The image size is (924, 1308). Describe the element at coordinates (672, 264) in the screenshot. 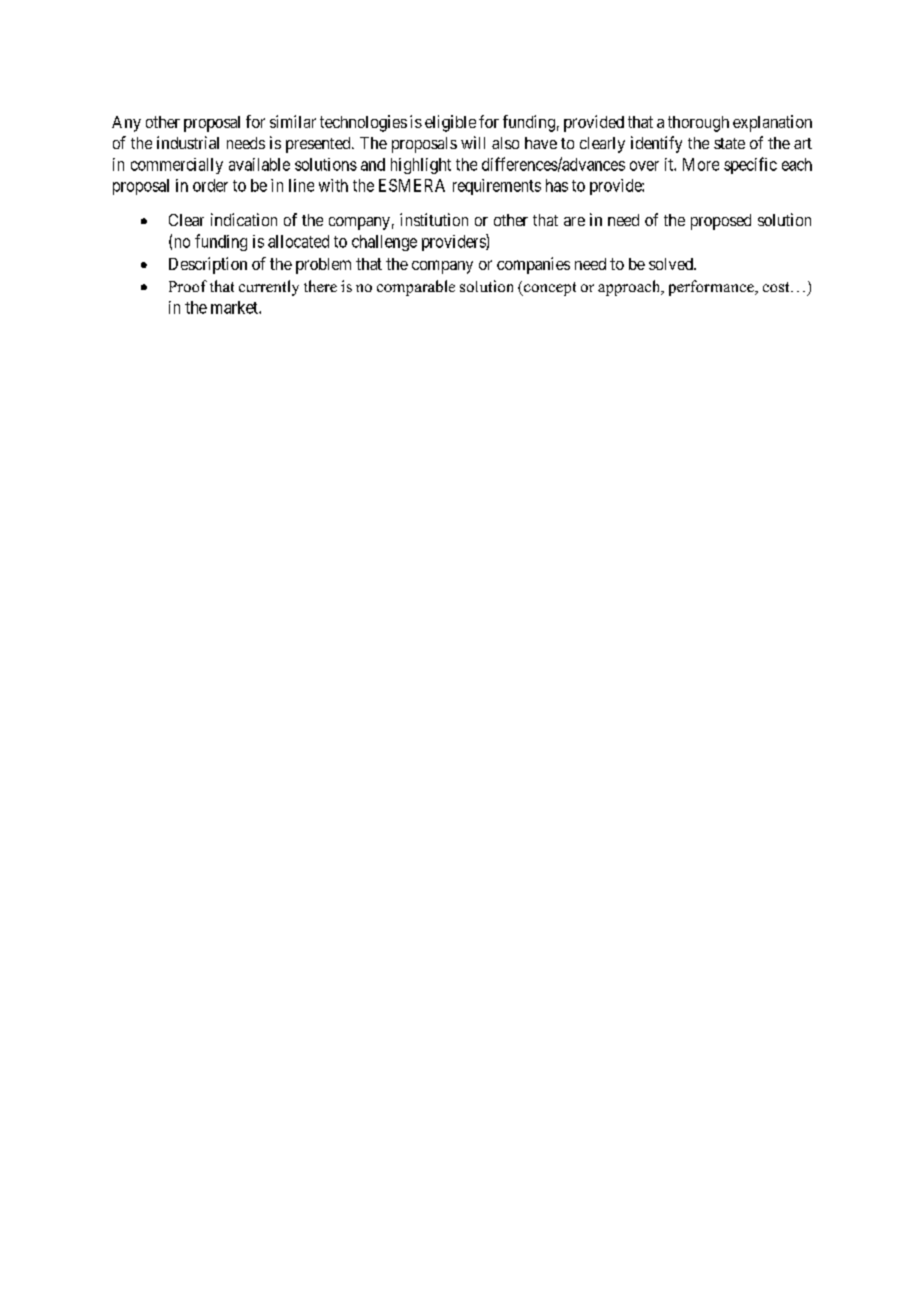

I see `solved` at that location.
